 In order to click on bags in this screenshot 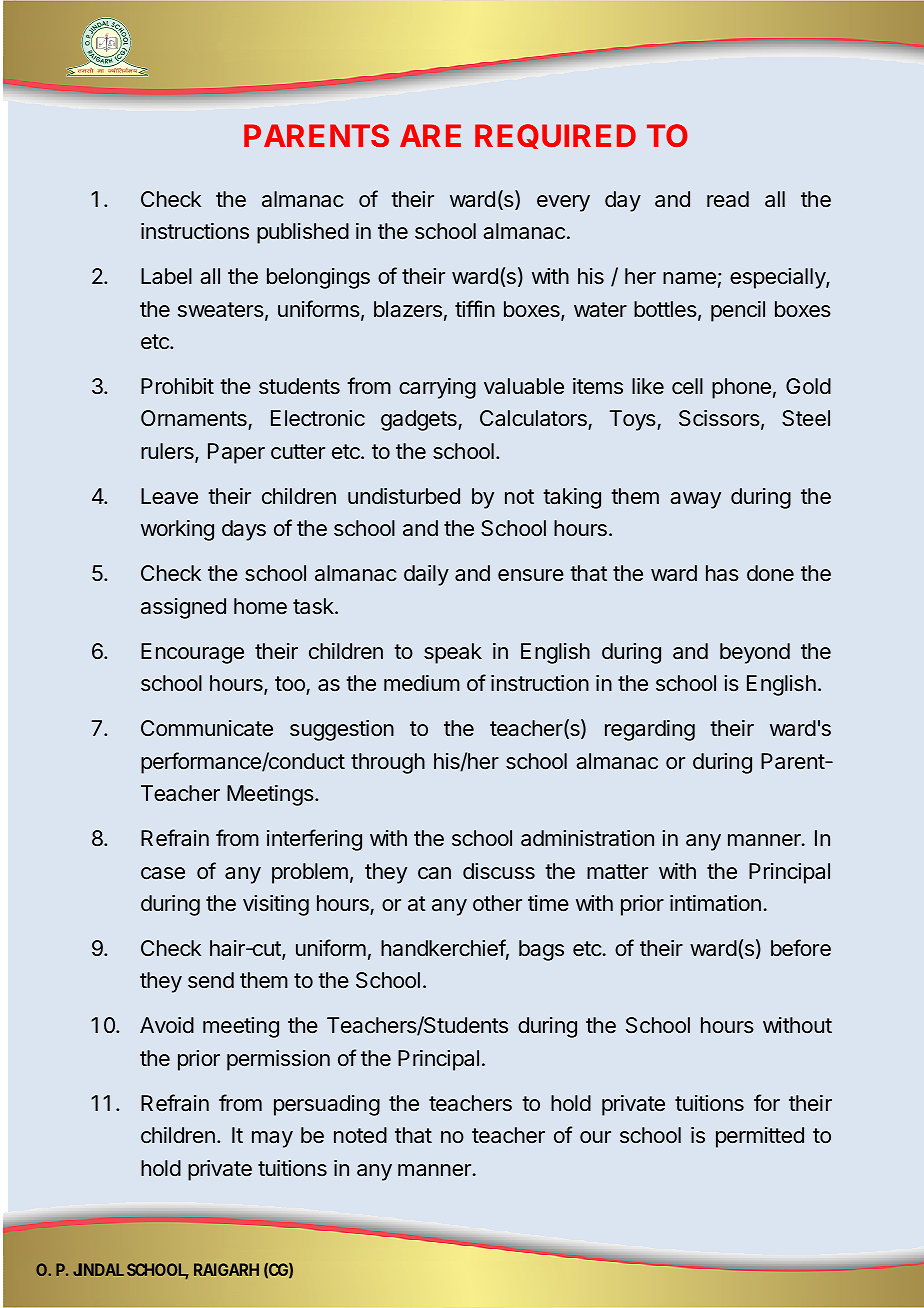, I will do `click(541, 950)`.
